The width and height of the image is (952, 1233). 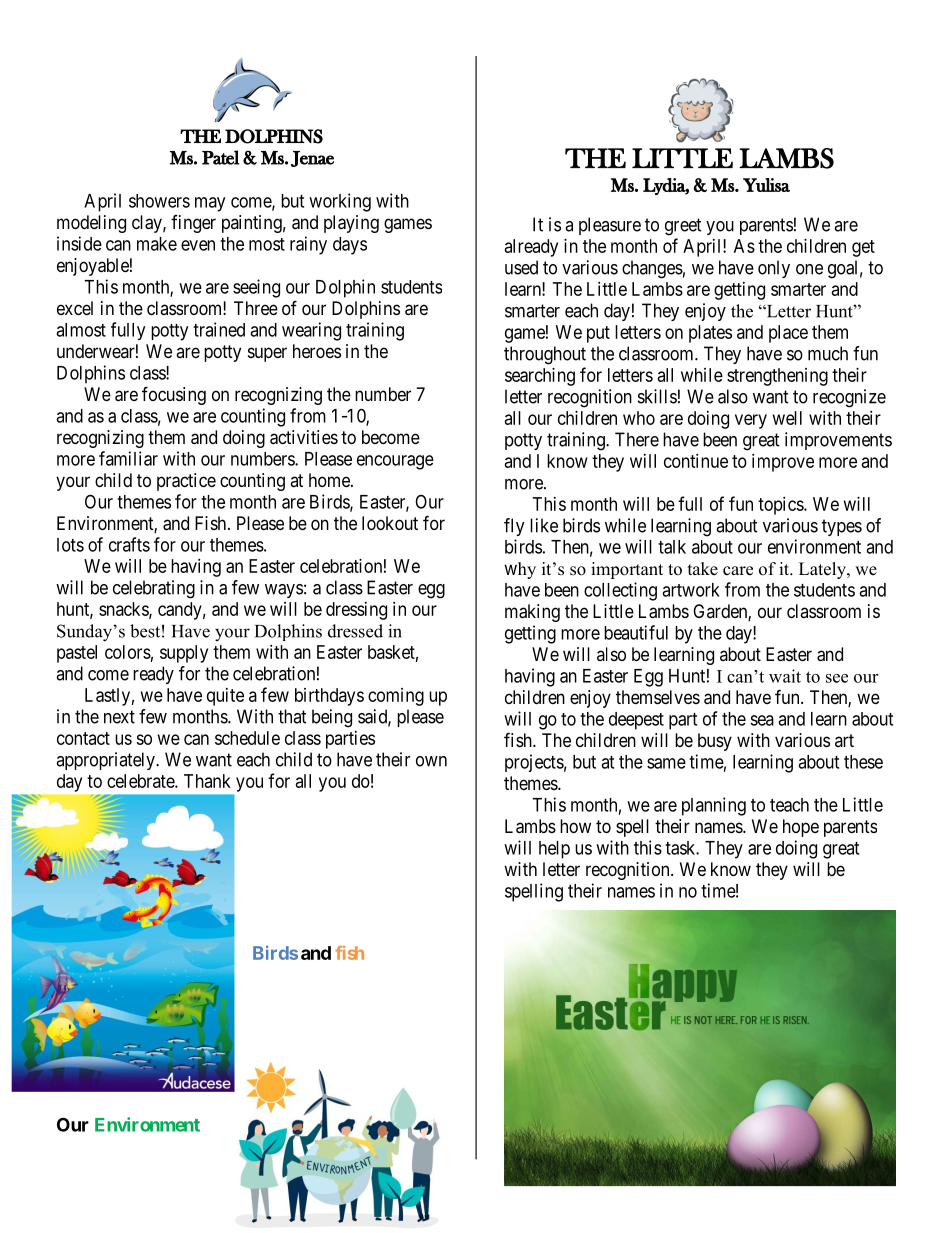 What do you see at coordinates (785, 676) in the image?
I see `wait` at bounding box center [785, 676].
